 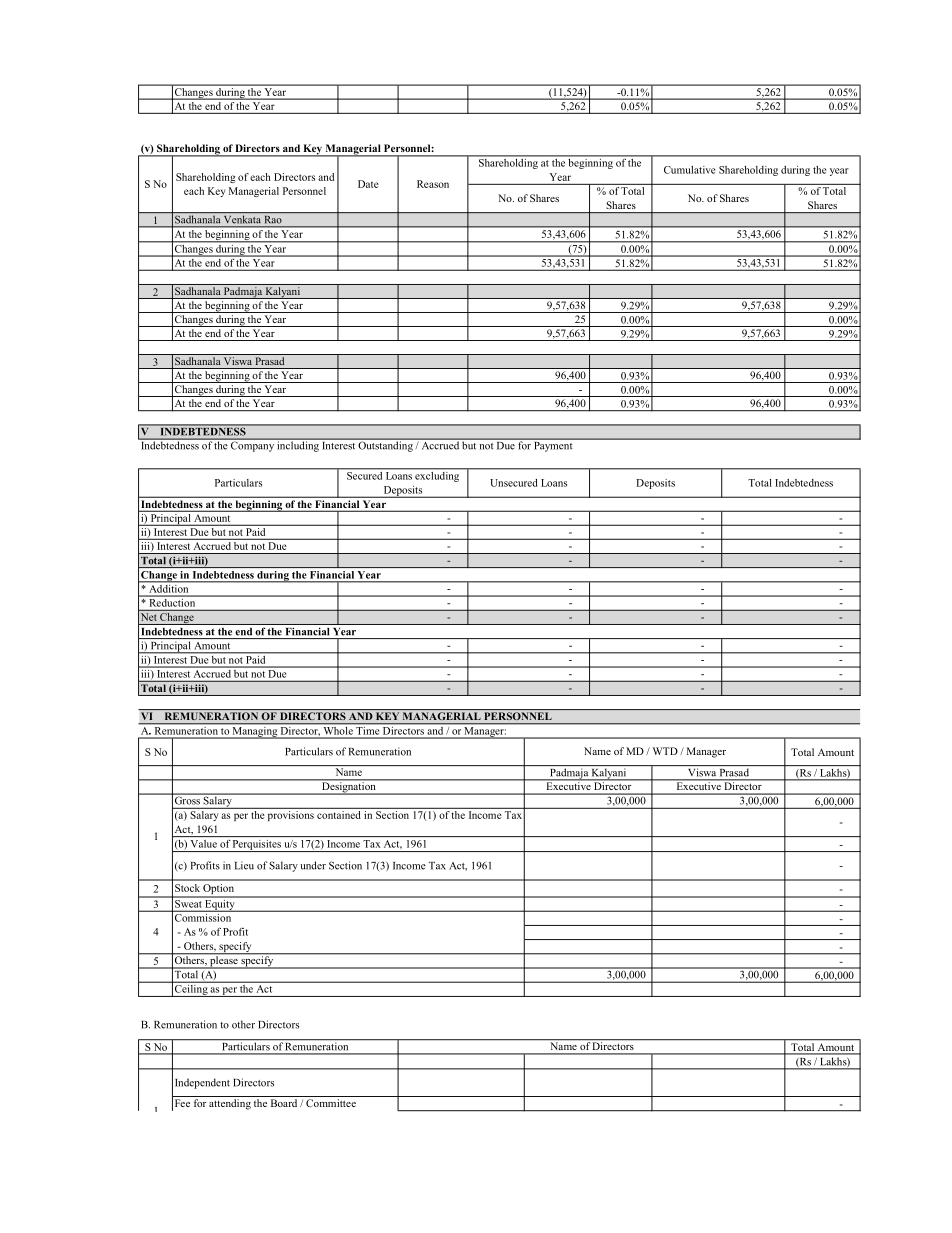 I want to click on provisions, so click(x=291, y=814).
